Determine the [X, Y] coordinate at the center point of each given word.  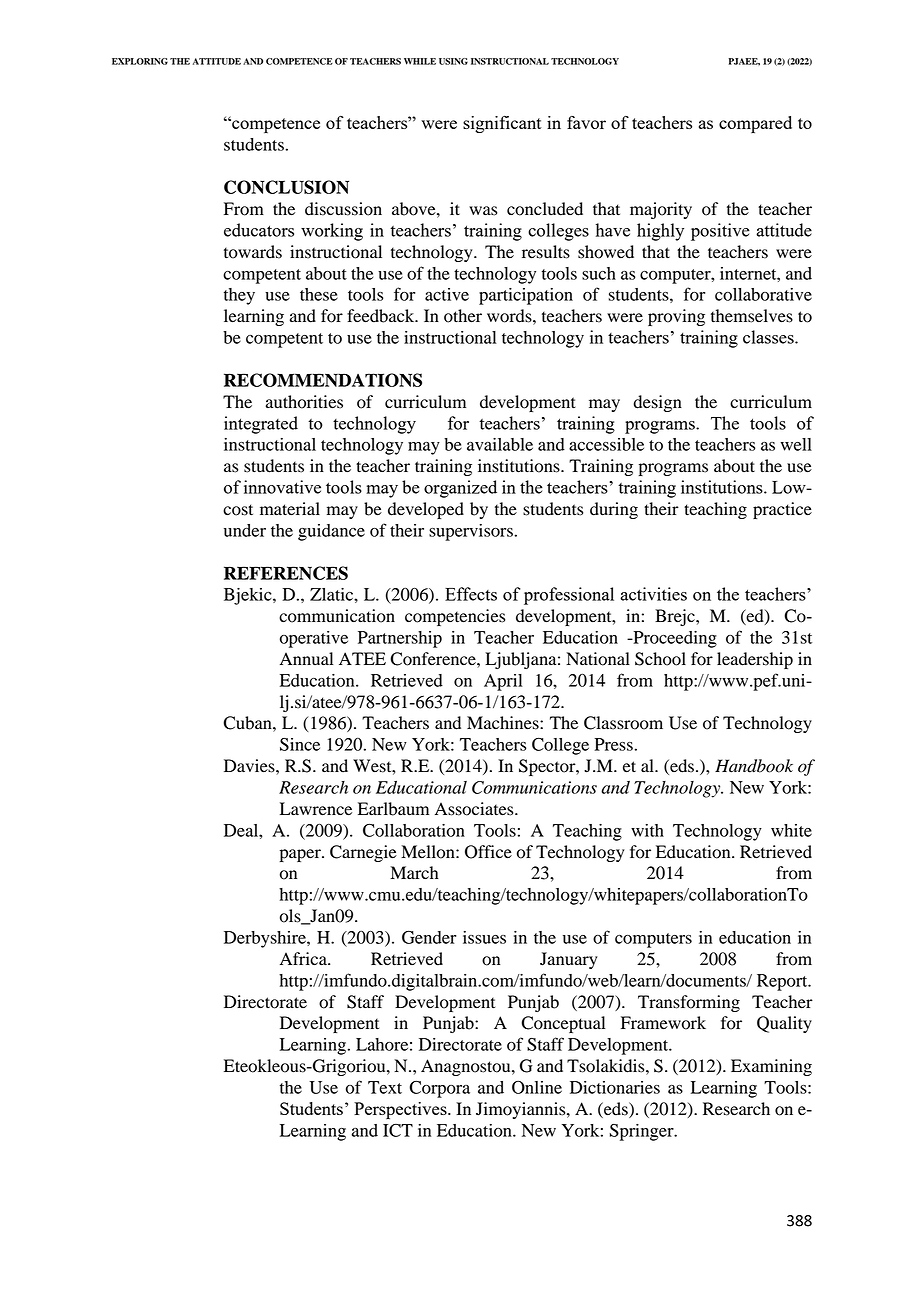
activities [653, 594]
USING [453, 61]
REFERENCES [286, 573]
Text [385, 1087]
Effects [471, 594]
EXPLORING [140, 61]
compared [755, 124]
